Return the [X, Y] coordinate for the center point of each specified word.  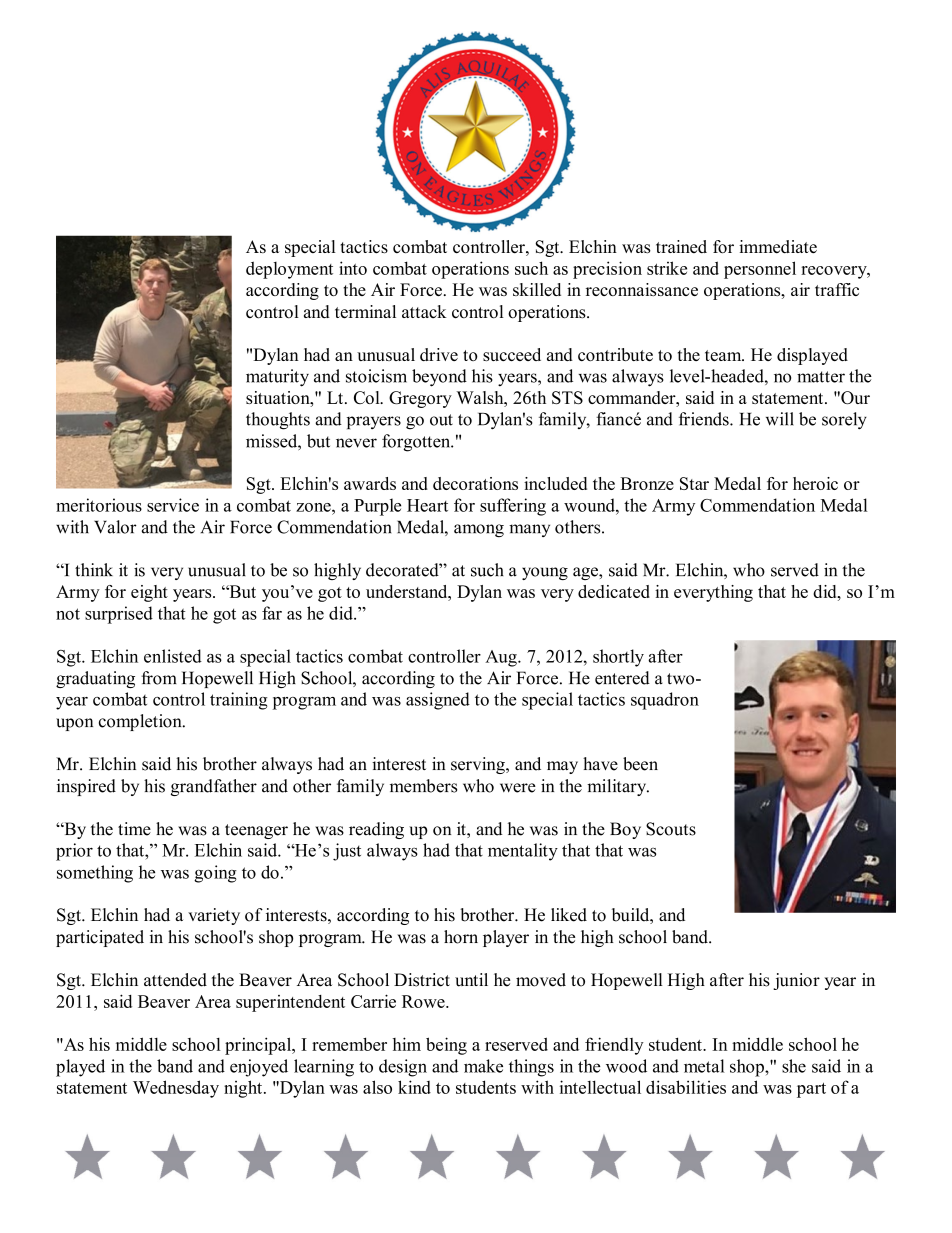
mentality [523, 852]
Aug [502, 658]
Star [694, 483]
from [159, 678]
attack [424, 311]
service [173, 505]
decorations [475, 483]
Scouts [671, 829]
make [483, 1066]
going [215, 874]
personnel [760, 270]
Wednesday [176, 1089]
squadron [665, 701]
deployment [289, 270]
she [794, 1066]
